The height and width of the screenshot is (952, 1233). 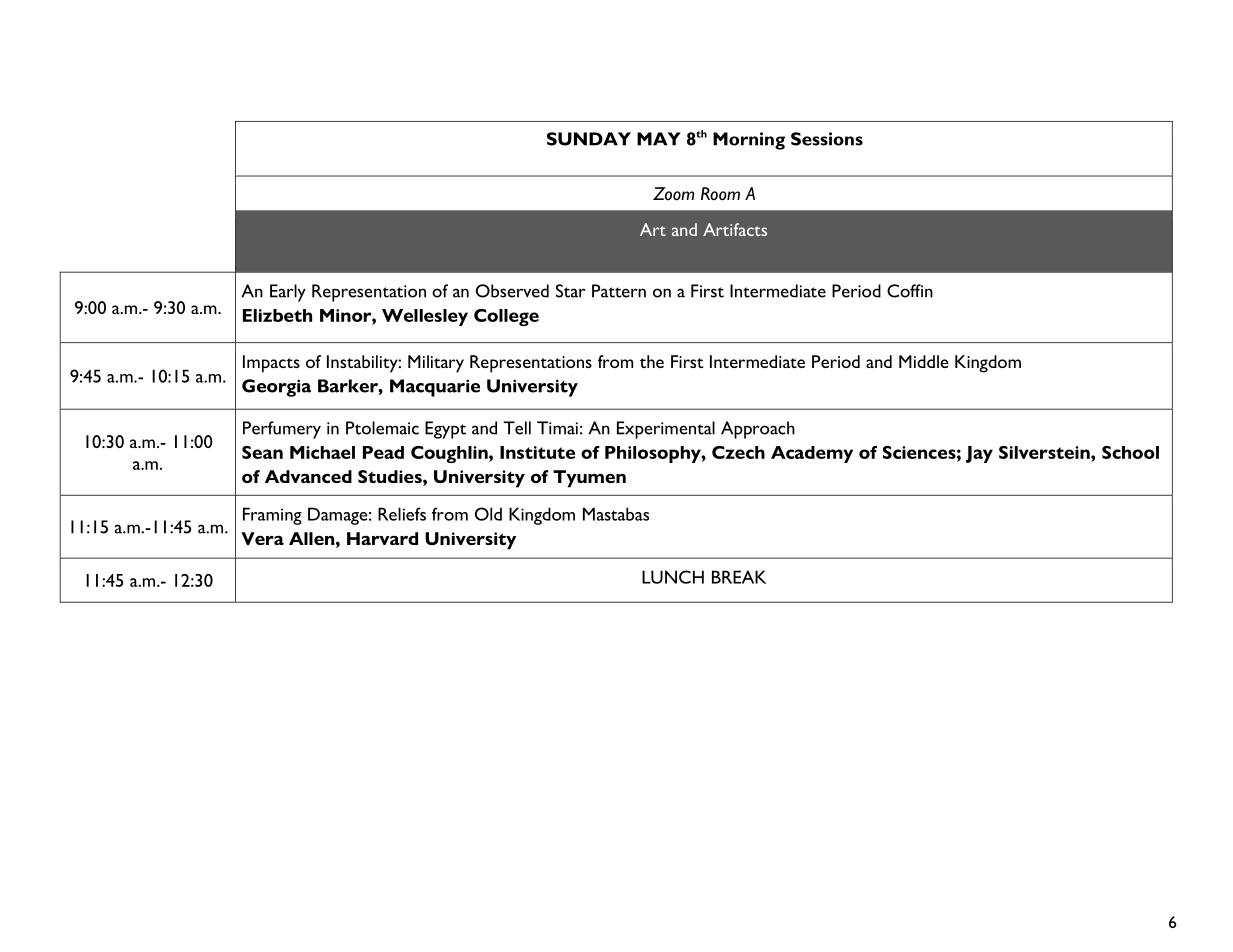 What do you see at coordinates (652, 361) in the screenshot?
I see `the` at bounding box center [652, 361].
